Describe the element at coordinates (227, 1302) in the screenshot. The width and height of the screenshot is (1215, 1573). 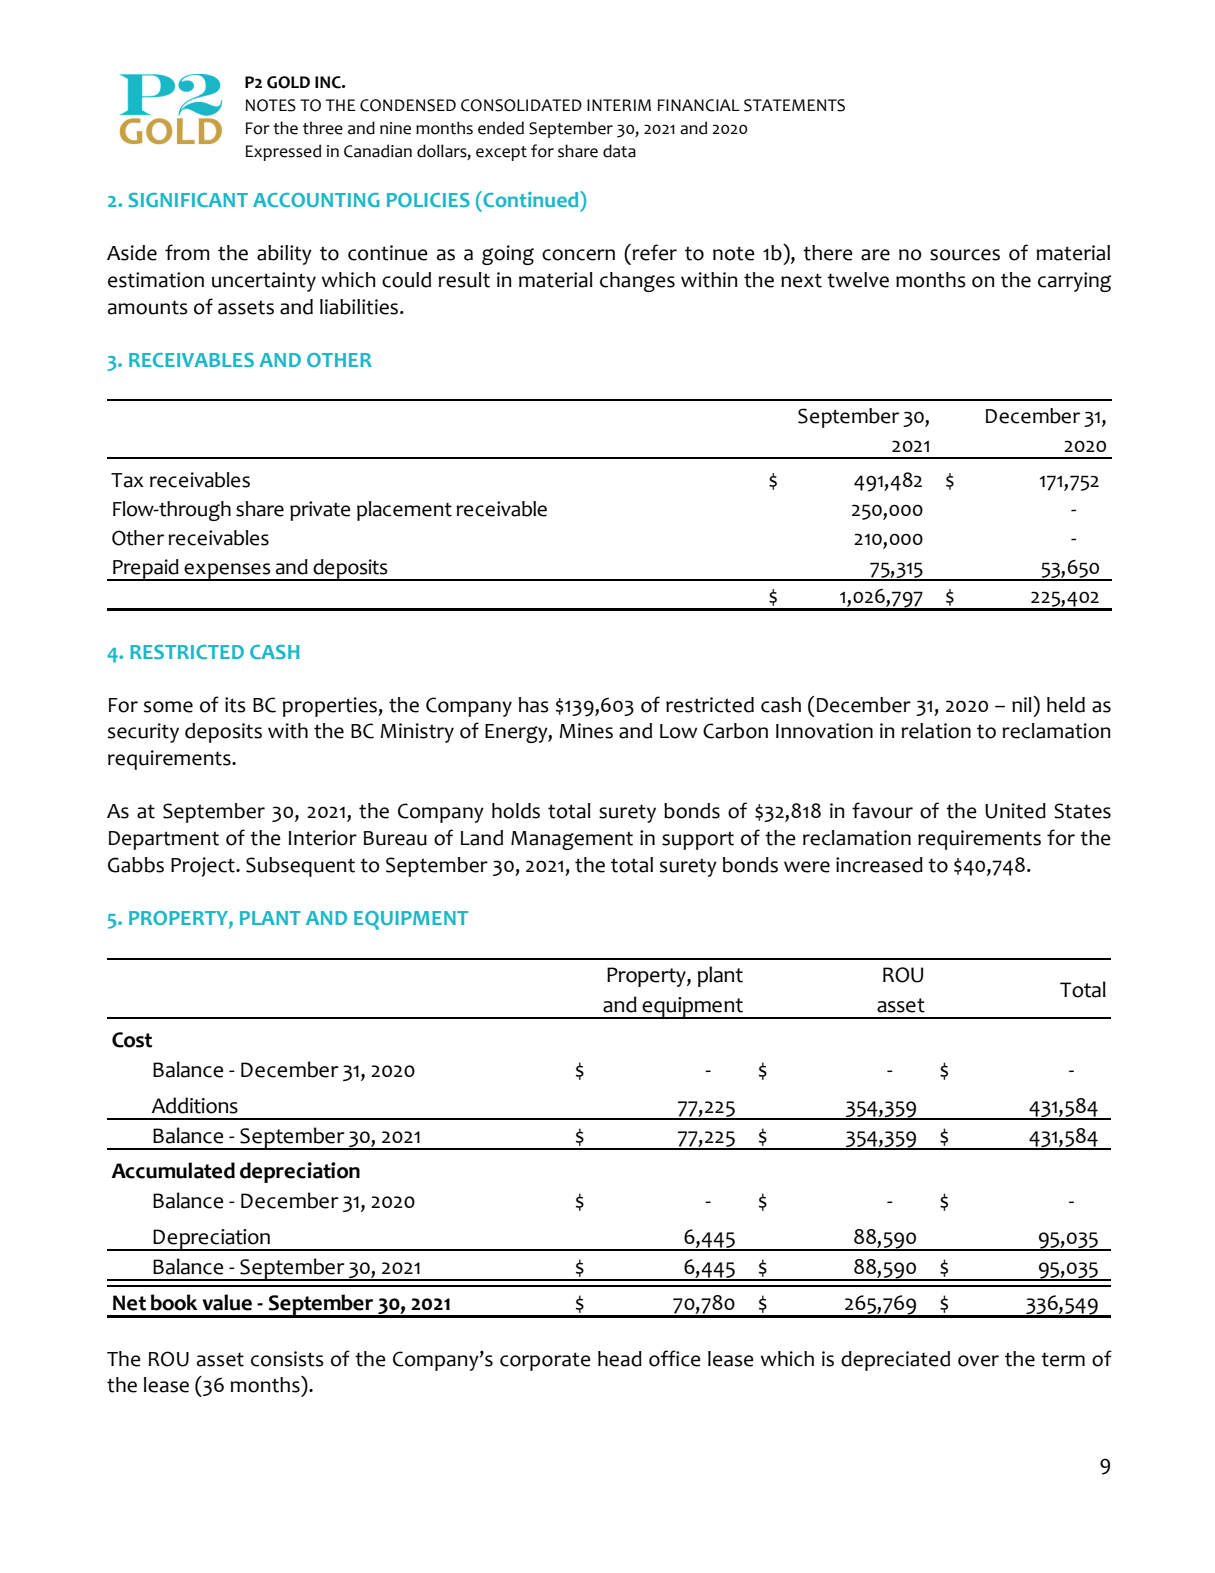
I see `value` at that location.
